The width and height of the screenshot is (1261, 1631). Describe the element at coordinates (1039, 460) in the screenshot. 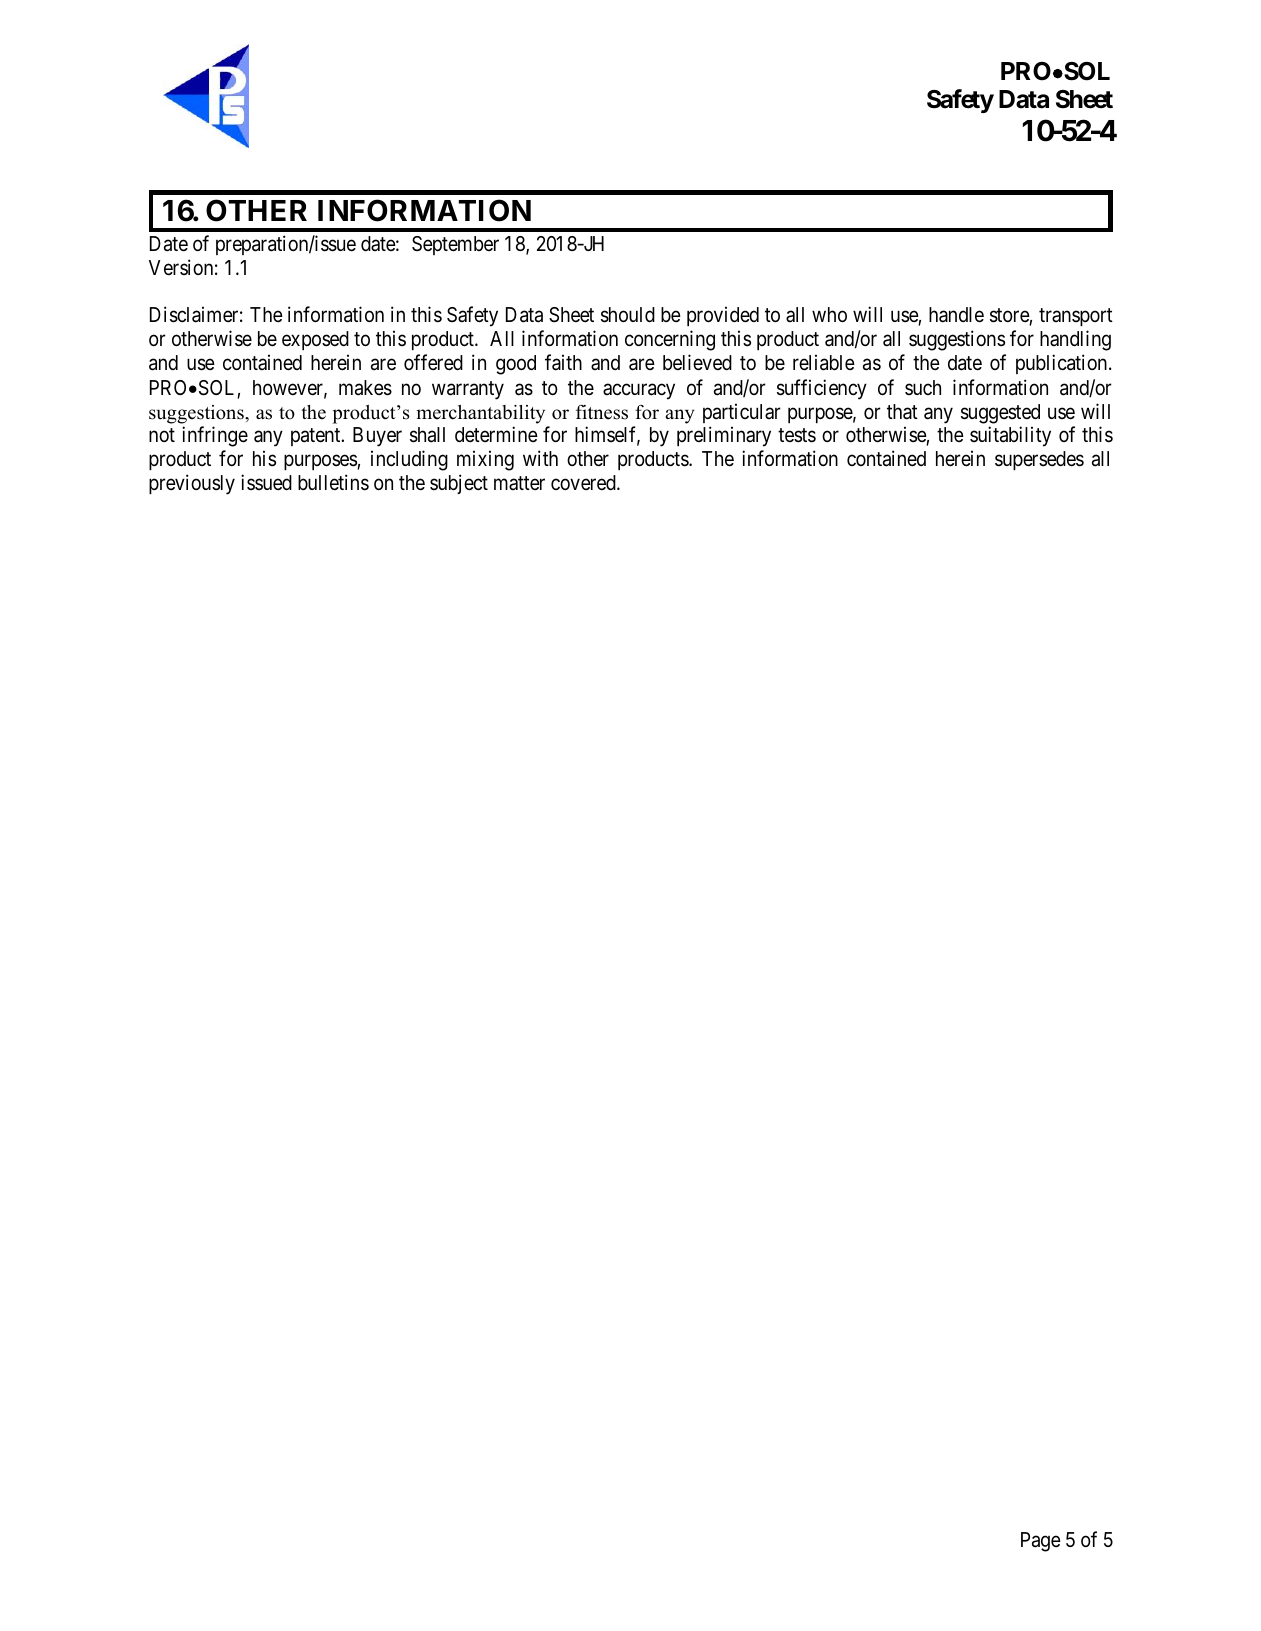

I see `supersedes` at that location.
